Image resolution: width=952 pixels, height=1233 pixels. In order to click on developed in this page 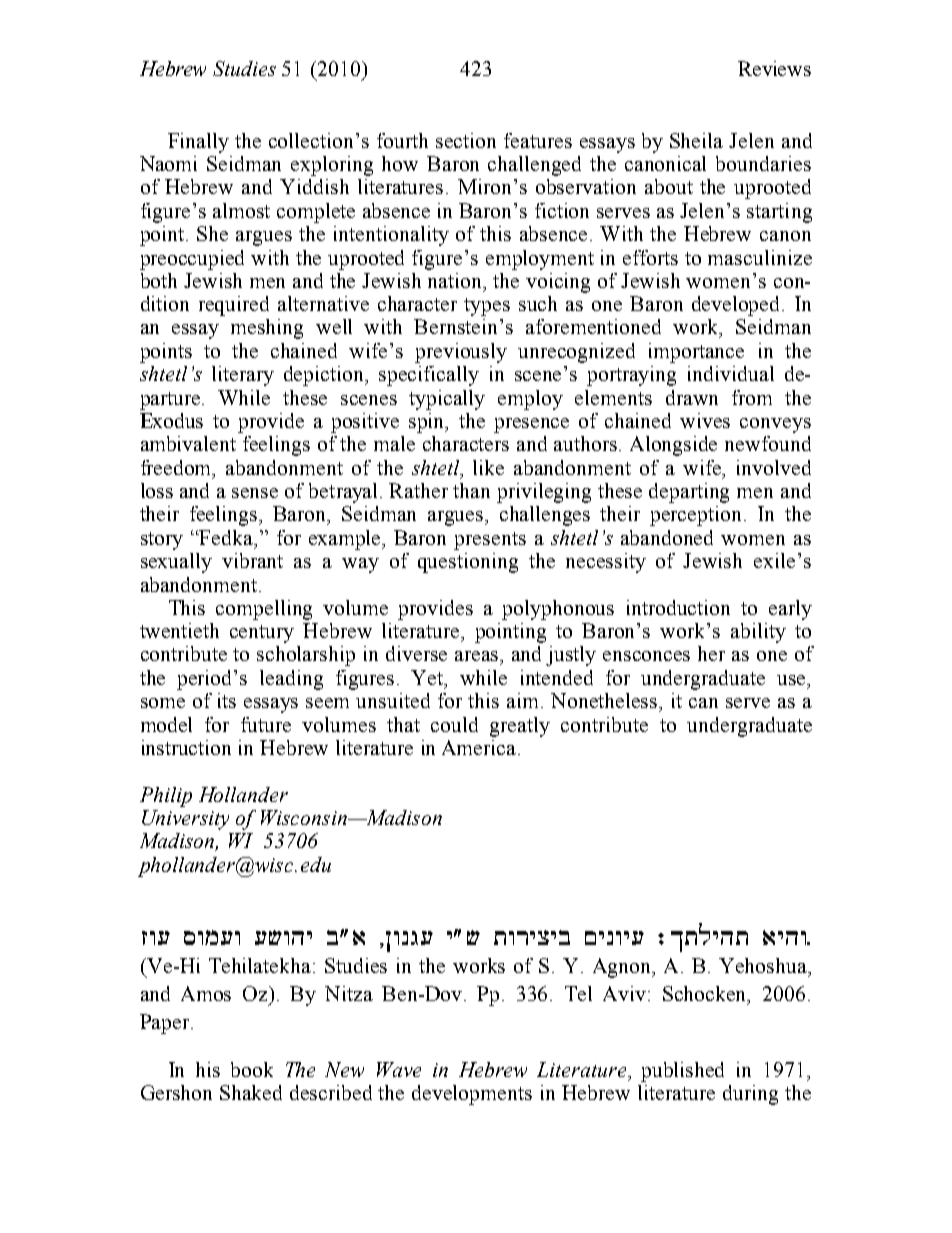, I will do `click(737, 306)`.
